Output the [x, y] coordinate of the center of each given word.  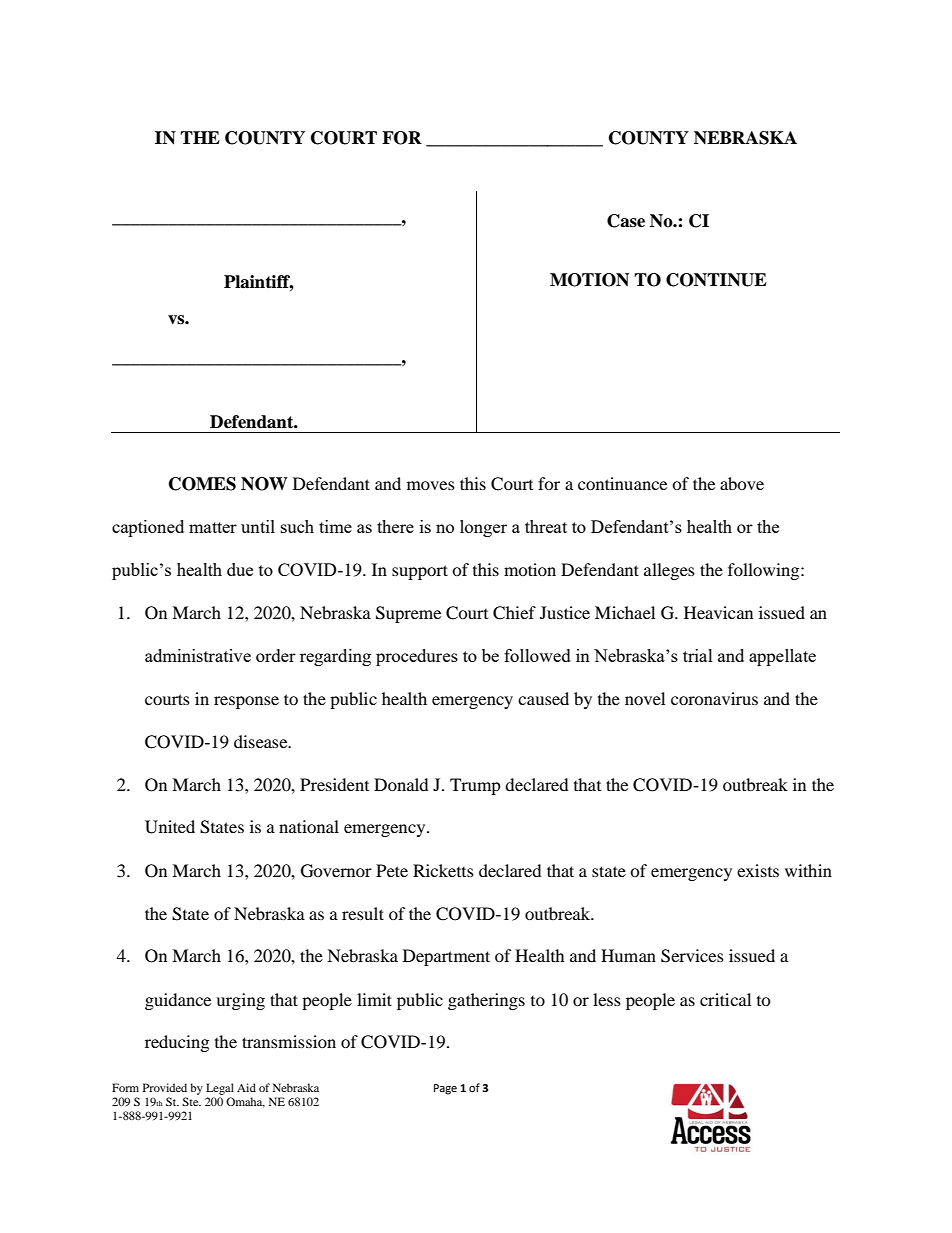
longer [483, 528]
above [742, 483]
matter [213, 527]
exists [758, 870]
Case [626, 221]
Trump [475, 786]
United [170, 827]
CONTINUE [716, 280]
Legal [220, 1089]
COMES [202, 484]
